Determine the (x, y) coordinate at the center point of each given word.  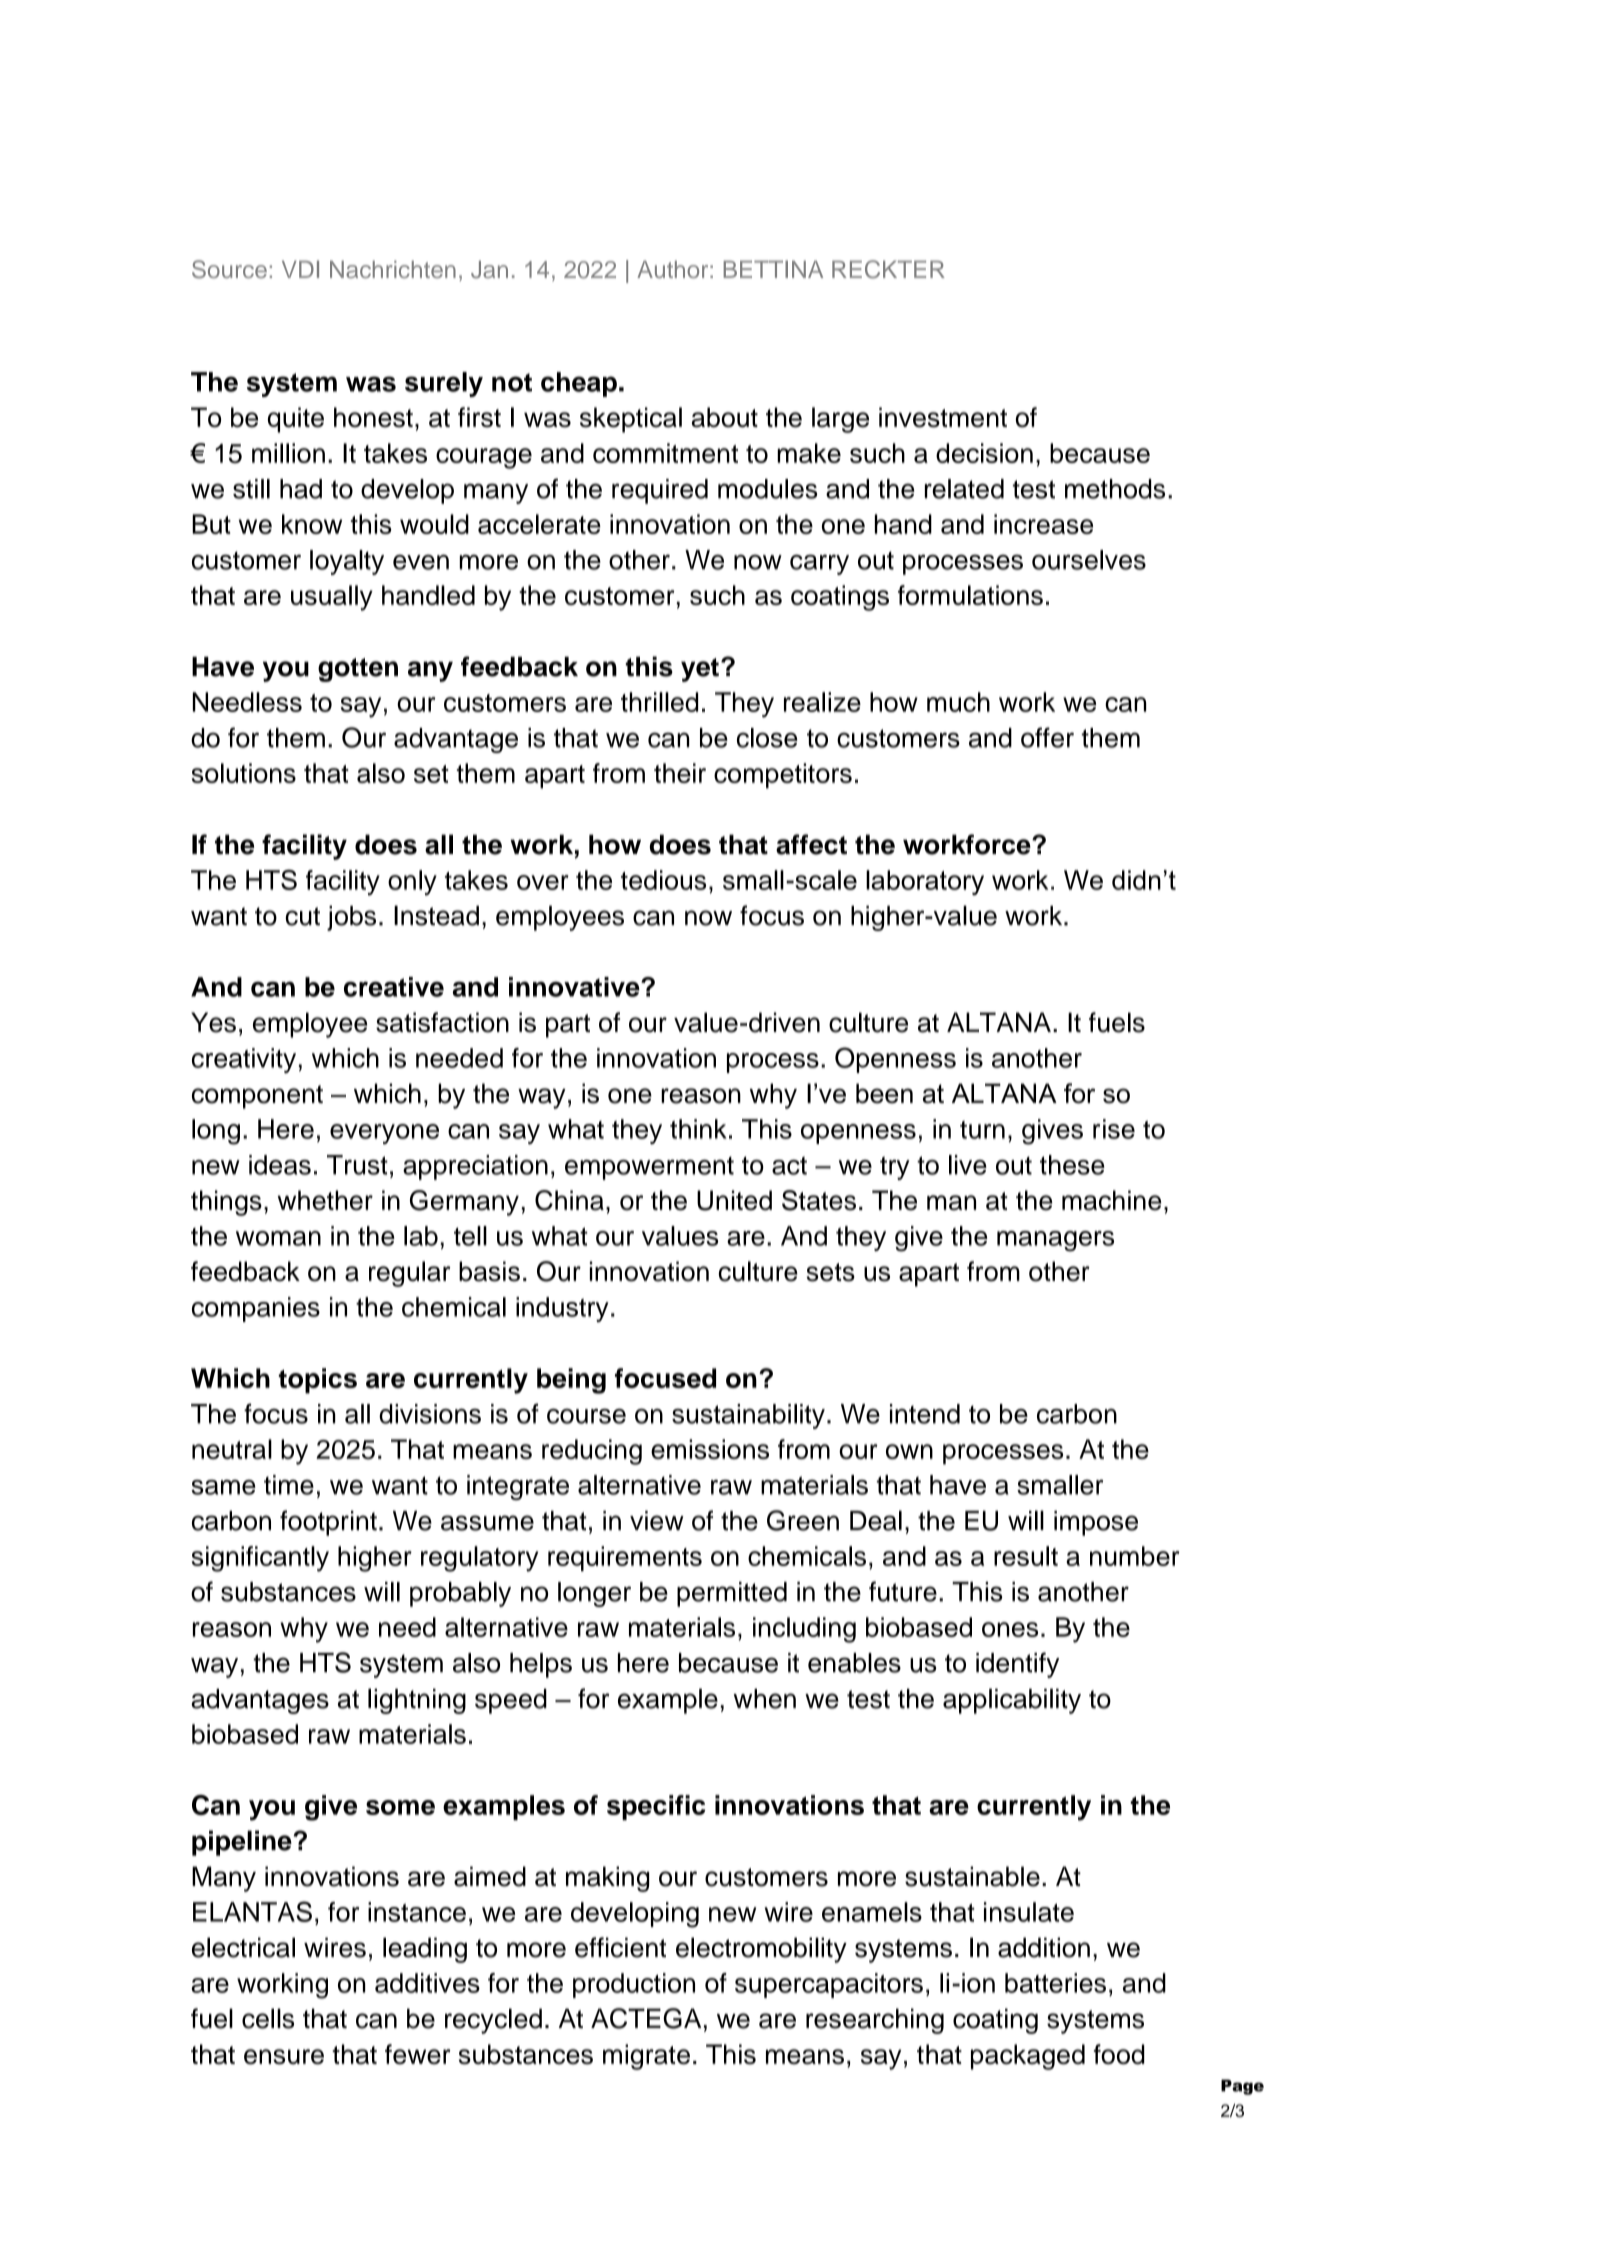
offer (1047, 737)
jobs (351, 918)
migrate (646, 2057)
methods (1115, 489)
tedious (663, 880)
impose (1096, 1523)
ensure (284, 2057)
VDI (300, 269)
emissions (710, 1449)
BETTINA (773, 269)
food (1119, 2054)
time (289, 1485)
